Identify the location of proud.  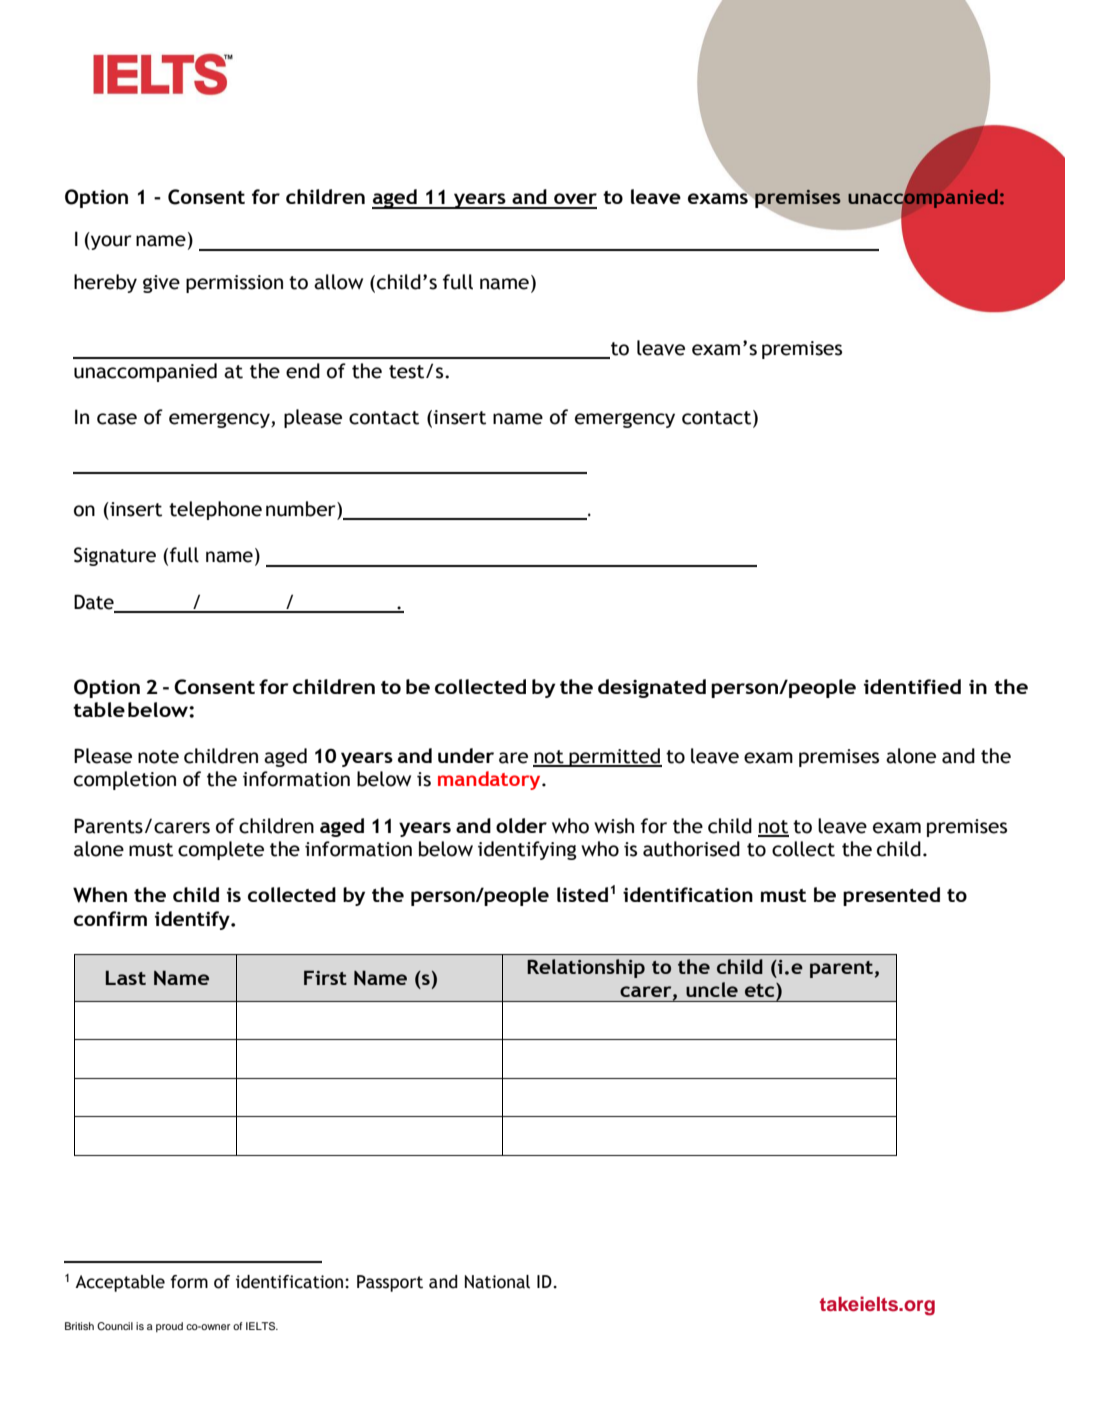
(169, 1327).
